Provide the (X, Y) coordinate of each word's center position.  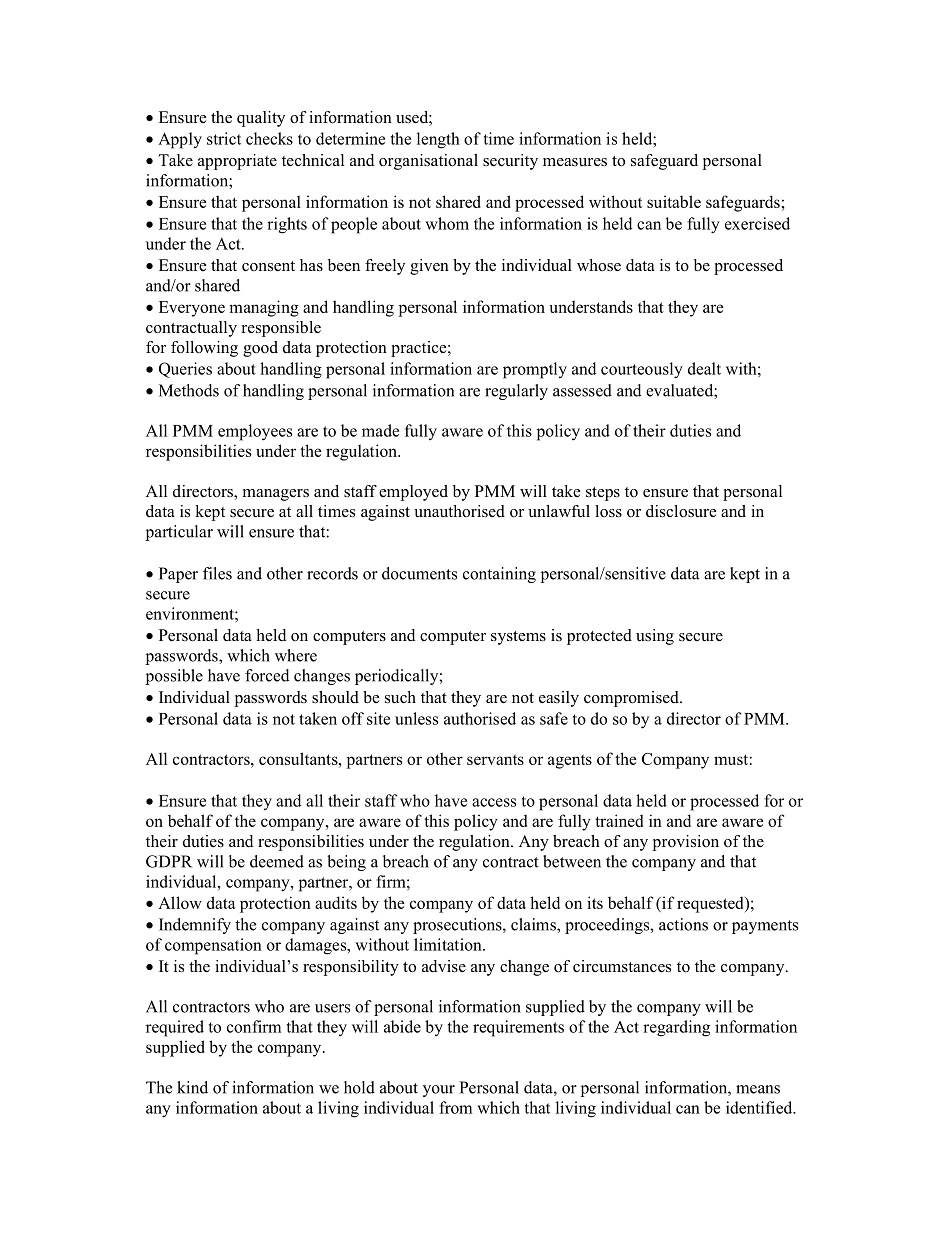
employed (413, 493)
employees (255, 432)
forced (267, 675)
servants (495, 759)
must (731, 759)
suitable (674, 201)
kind (192, 1087)
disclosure (681, 511)
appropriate (237, 162)
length (438, 140)
